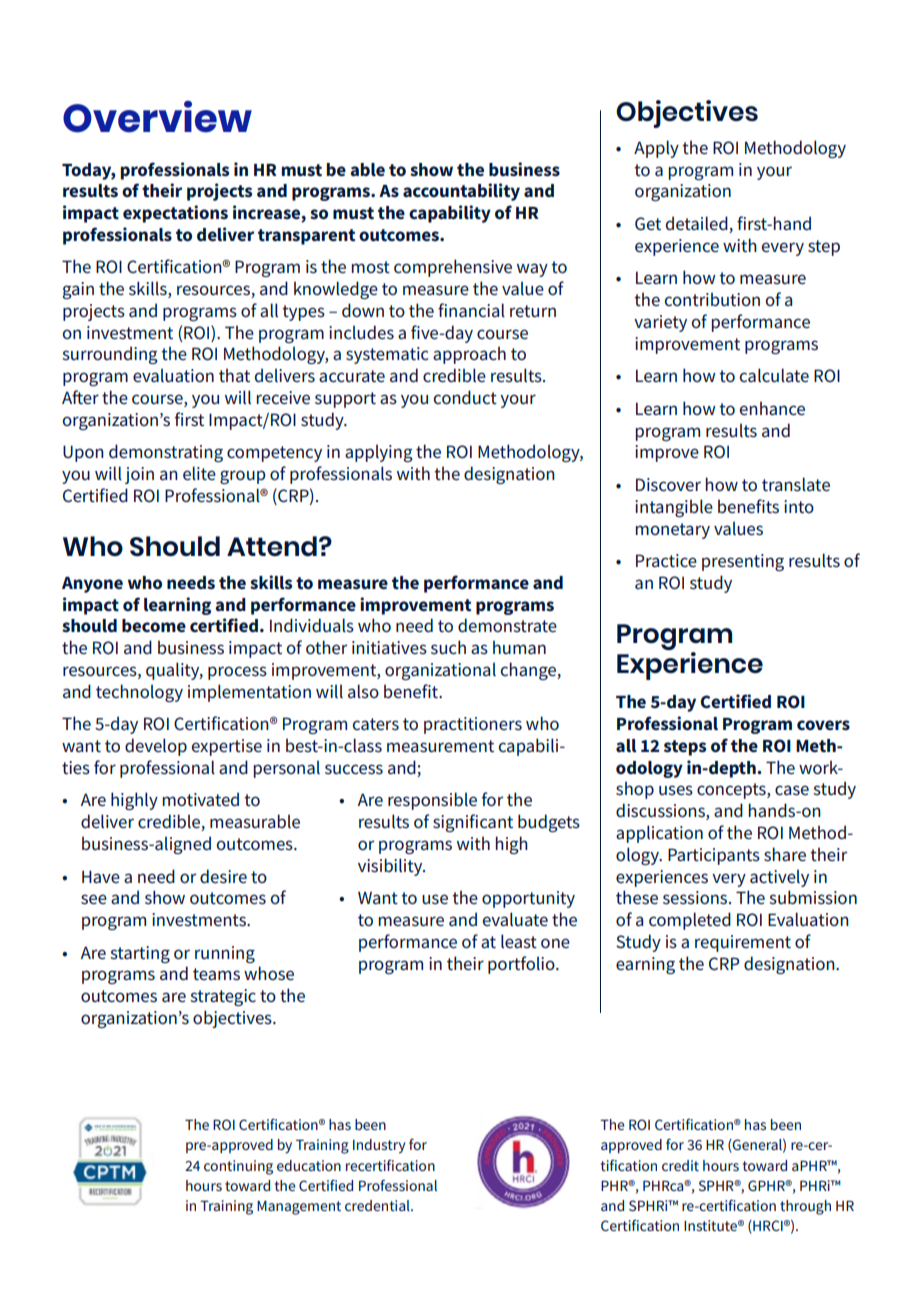  Describe the element at coordinates (515, 919) in the screenshot. I see `evaluate` at that location.
